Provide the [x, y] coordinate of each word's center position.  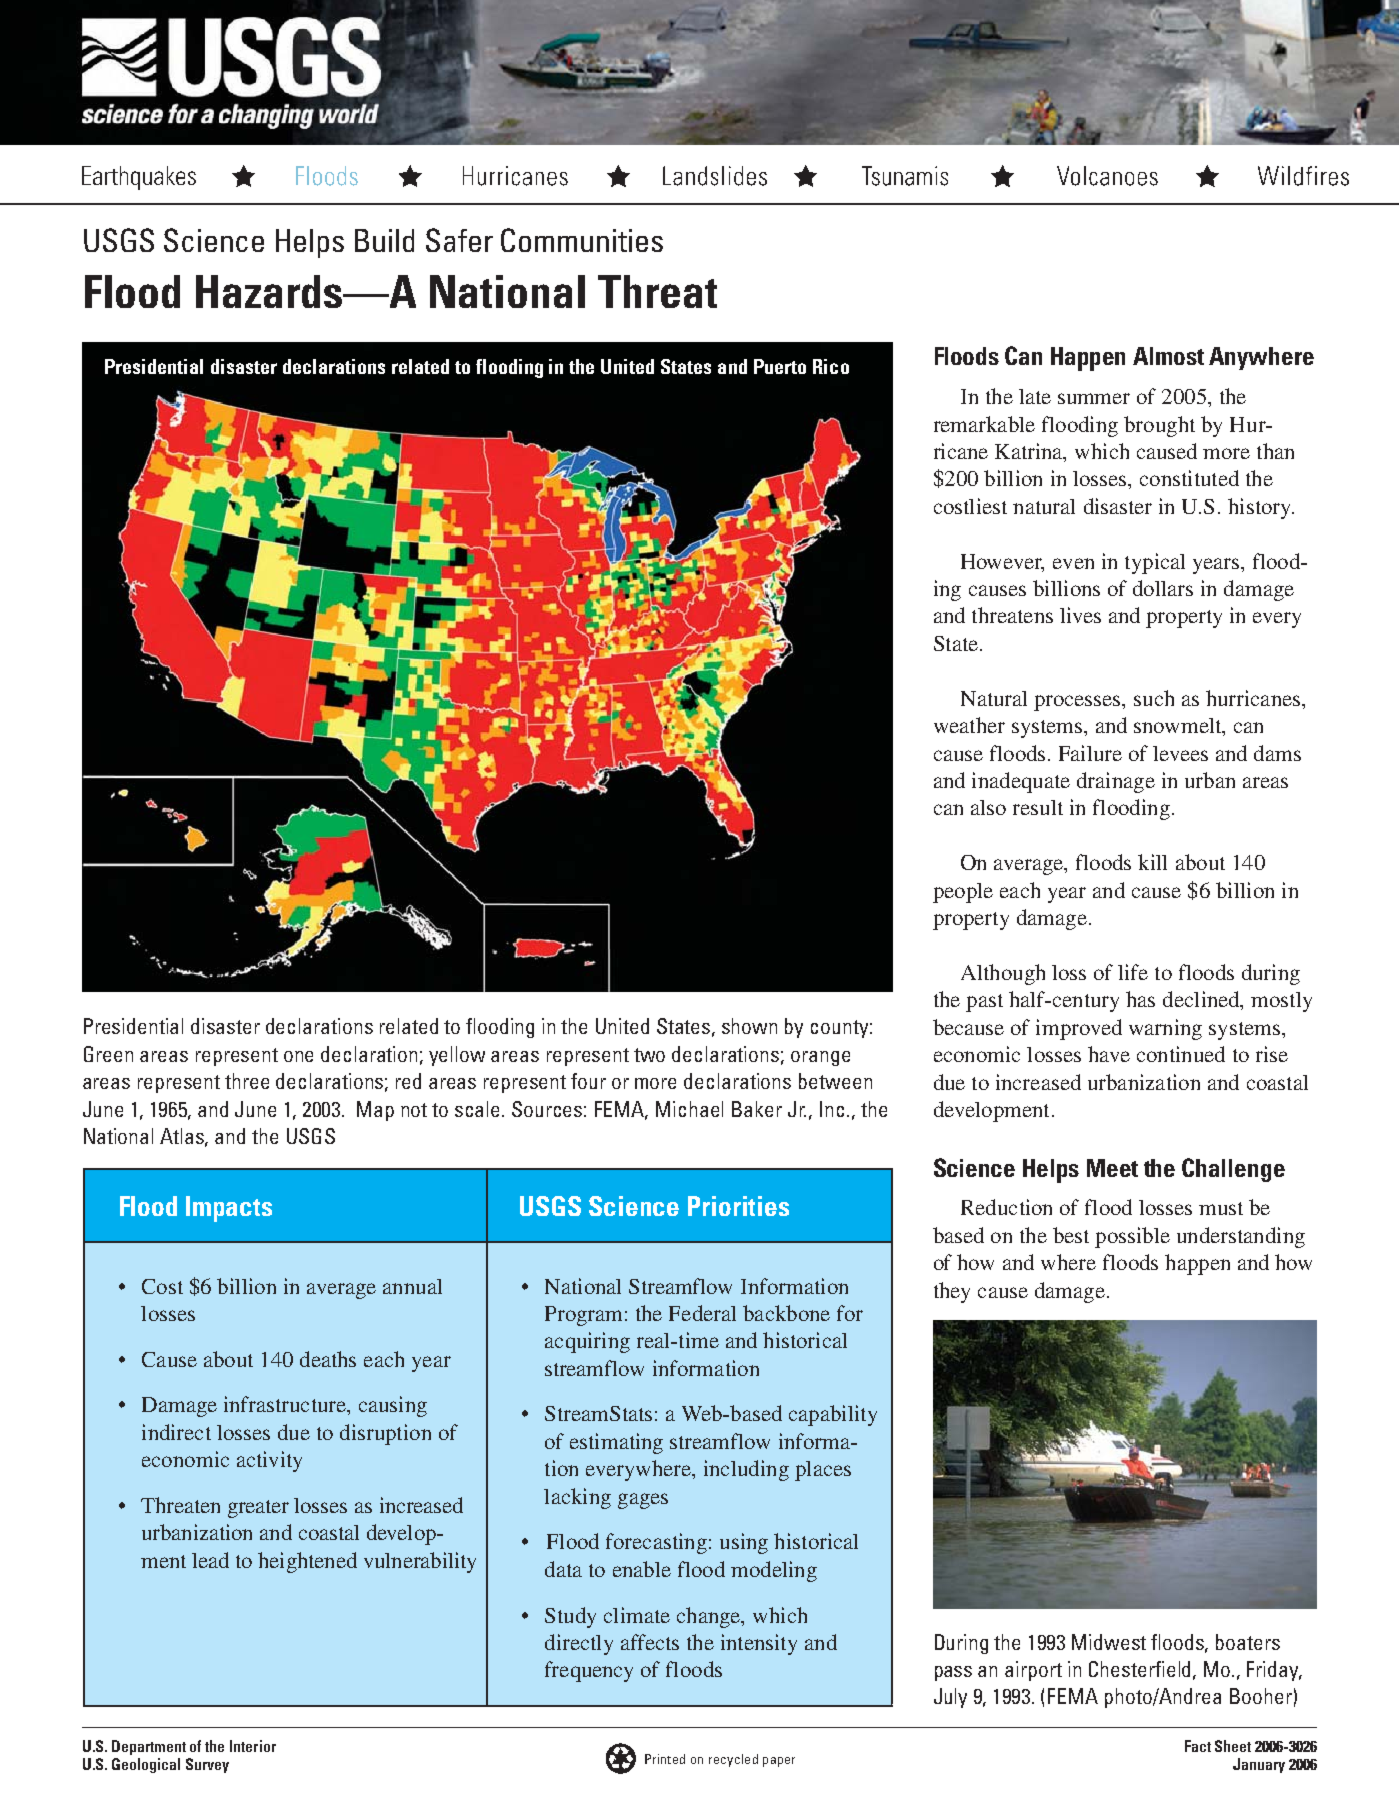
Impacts [229, 1209]
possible [1132, 1237]
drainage [1116, 782]
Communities [582, 240]
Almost [1168, 356]
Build [384, 240]
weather [969, 725]
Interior [253, 1746]
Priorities [738, 1206]
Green [108, 1054]
